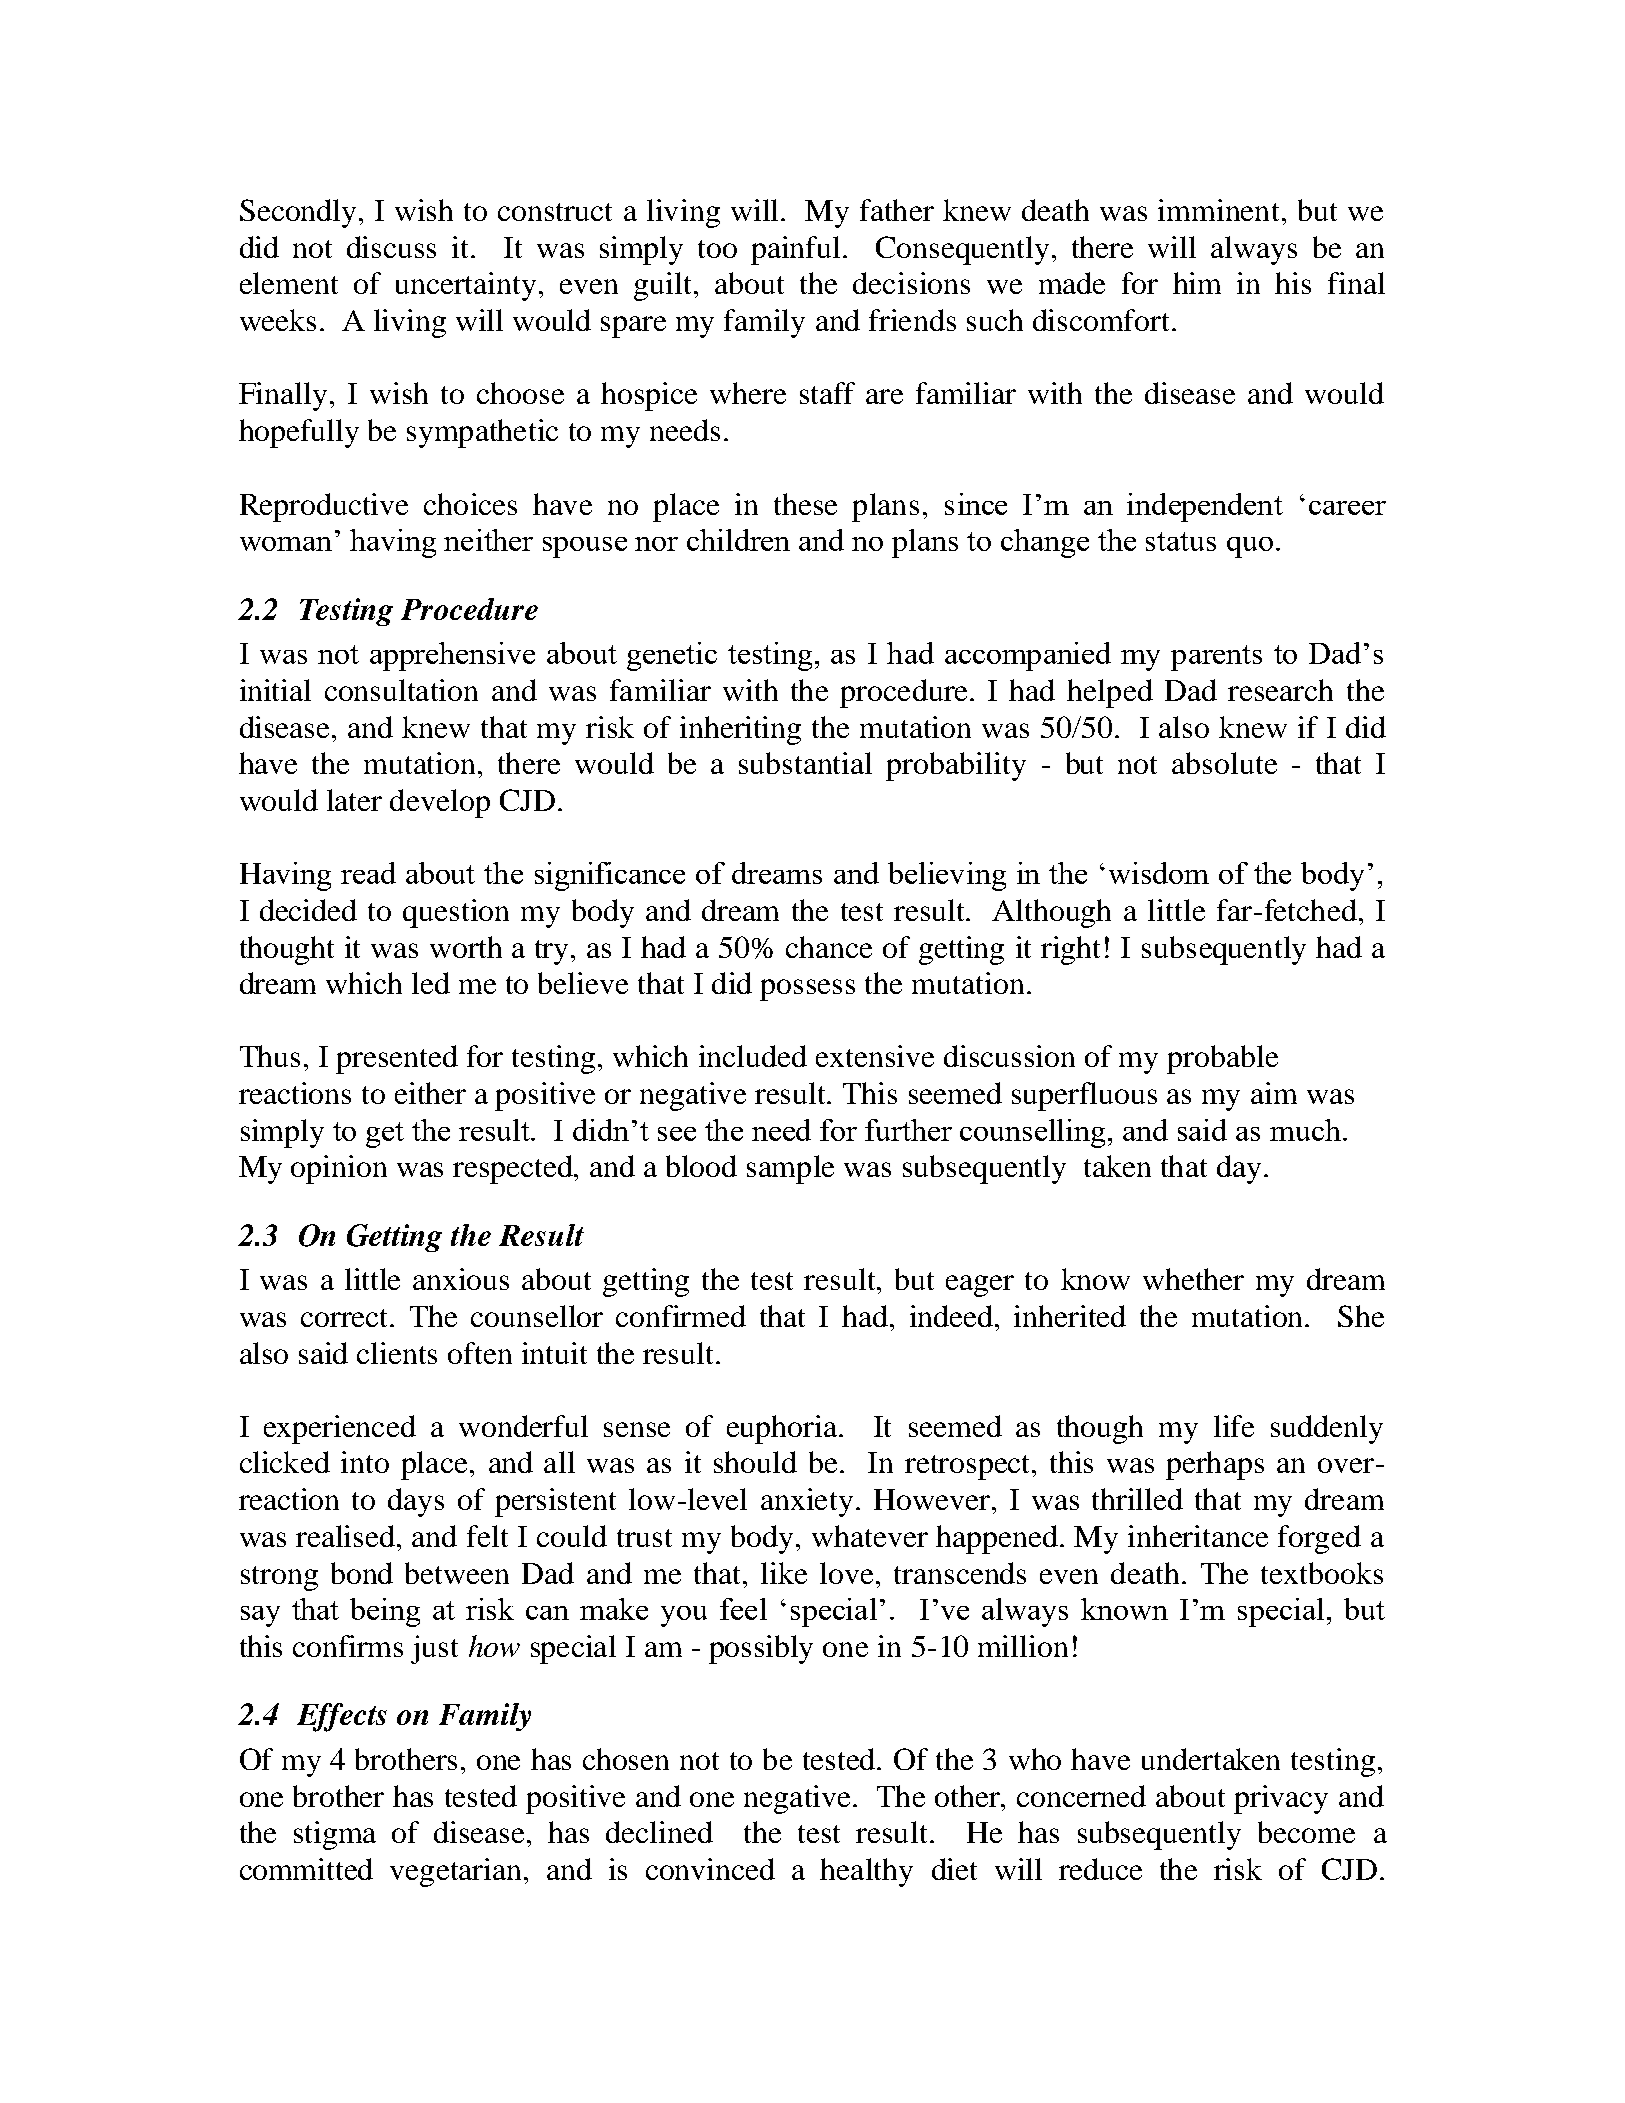  What do you see at coordinates (681, 1316) in the page?
I see `confirmed` at bounding box center [681, 1316].
